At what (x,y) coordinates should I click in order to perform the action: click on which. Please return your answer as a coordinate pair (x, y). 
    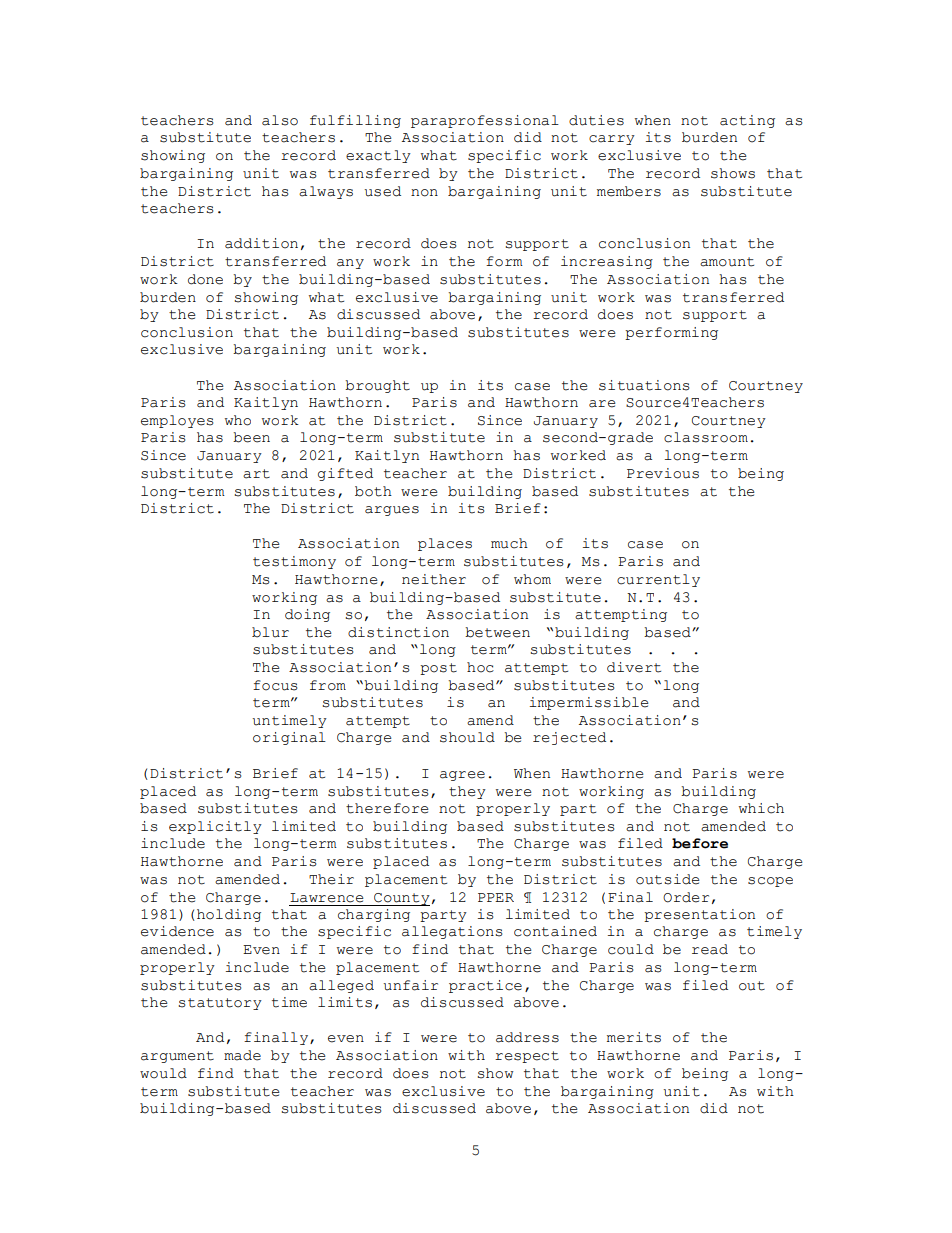
    Looking at the image, I should click on (761, 808).
